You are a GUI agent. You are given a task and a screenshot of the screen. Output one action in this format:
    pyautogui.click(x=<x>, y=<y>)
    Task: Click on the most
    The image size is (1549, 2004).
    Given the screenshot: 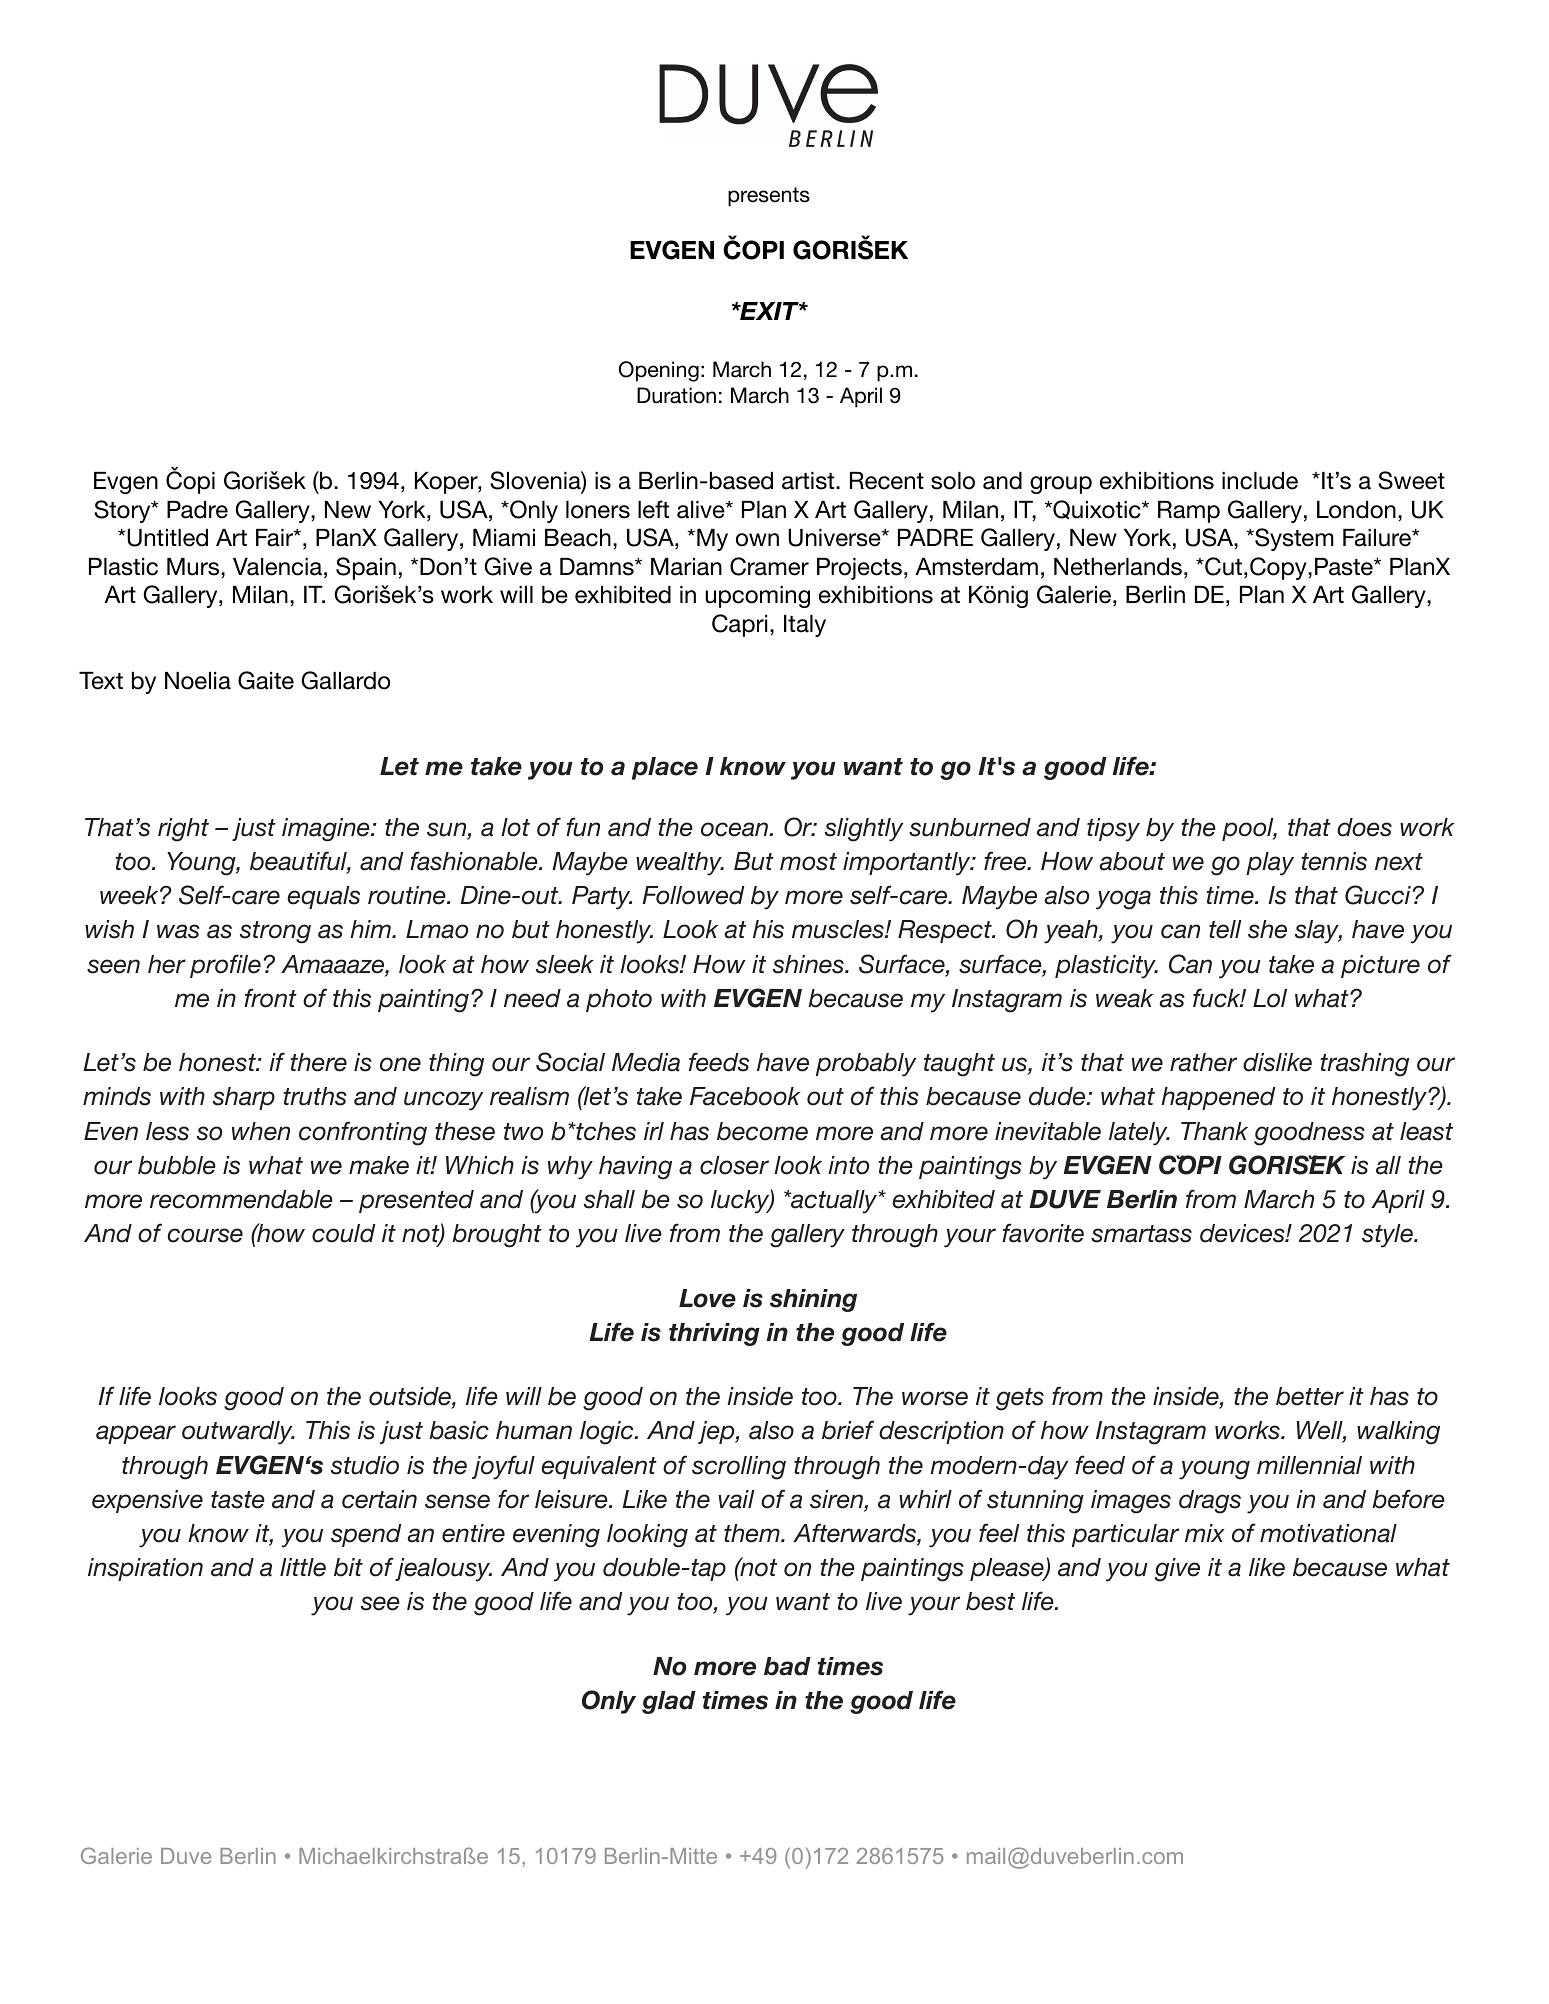 What is the action you would take?
    pyautogui.click(x=808, y=862)
